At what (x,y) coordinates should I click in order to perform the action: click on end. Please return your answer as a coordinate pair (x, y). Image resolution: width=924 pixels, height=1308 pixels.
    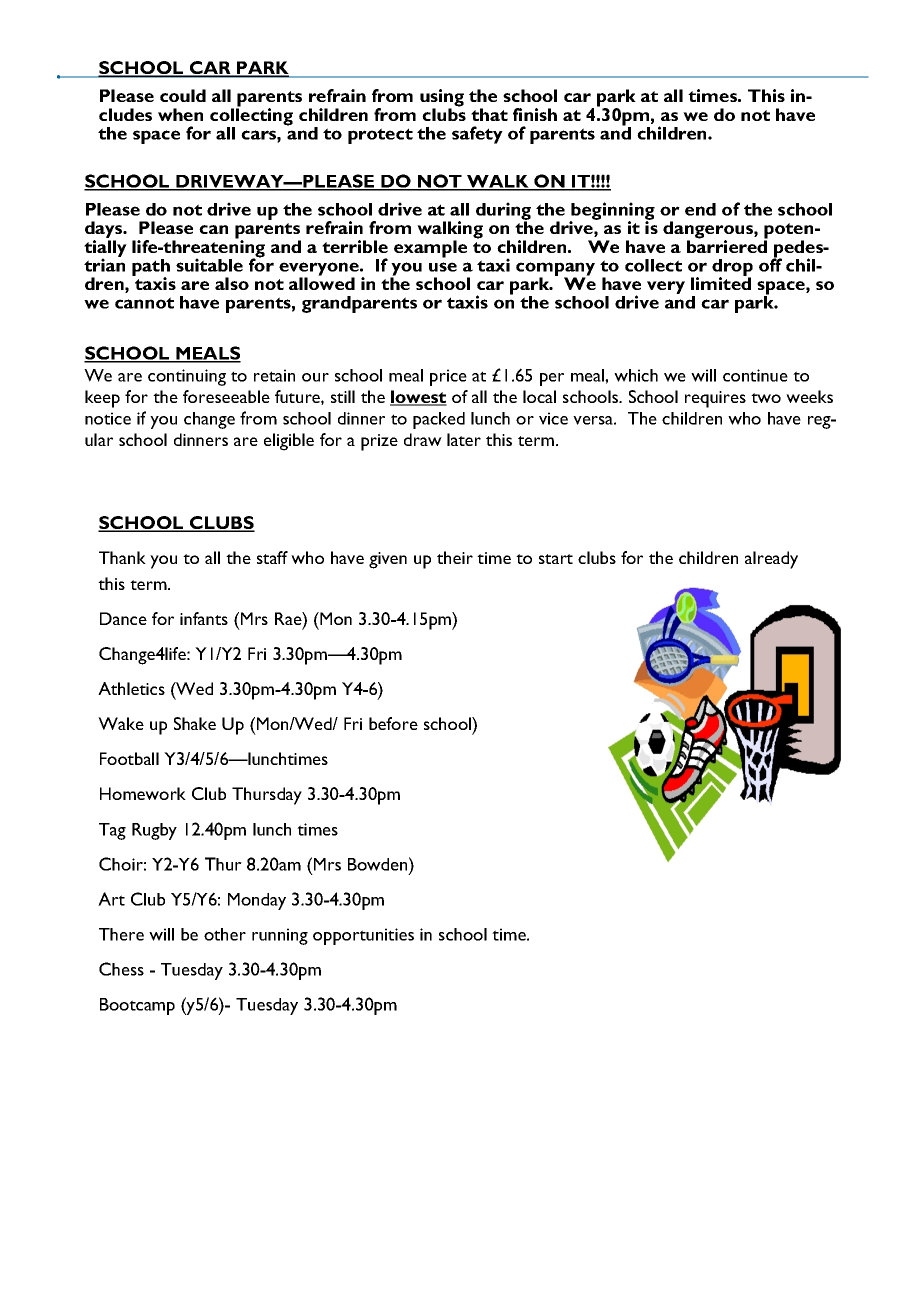
    Looking at the image, I should click on (700, 209).
